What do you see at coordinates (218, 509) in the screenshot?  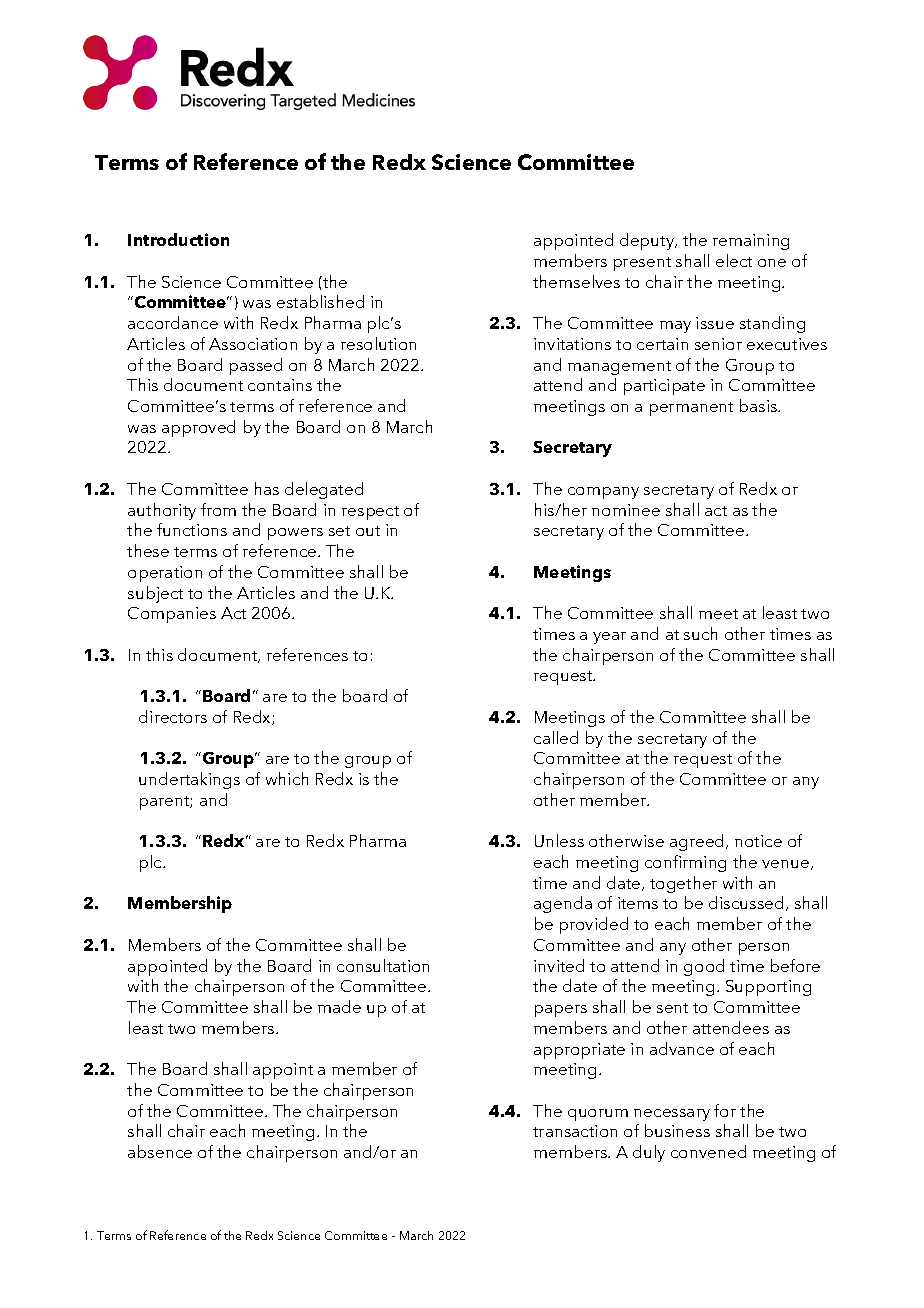 I see `from` at bounding box center [218, 509].
